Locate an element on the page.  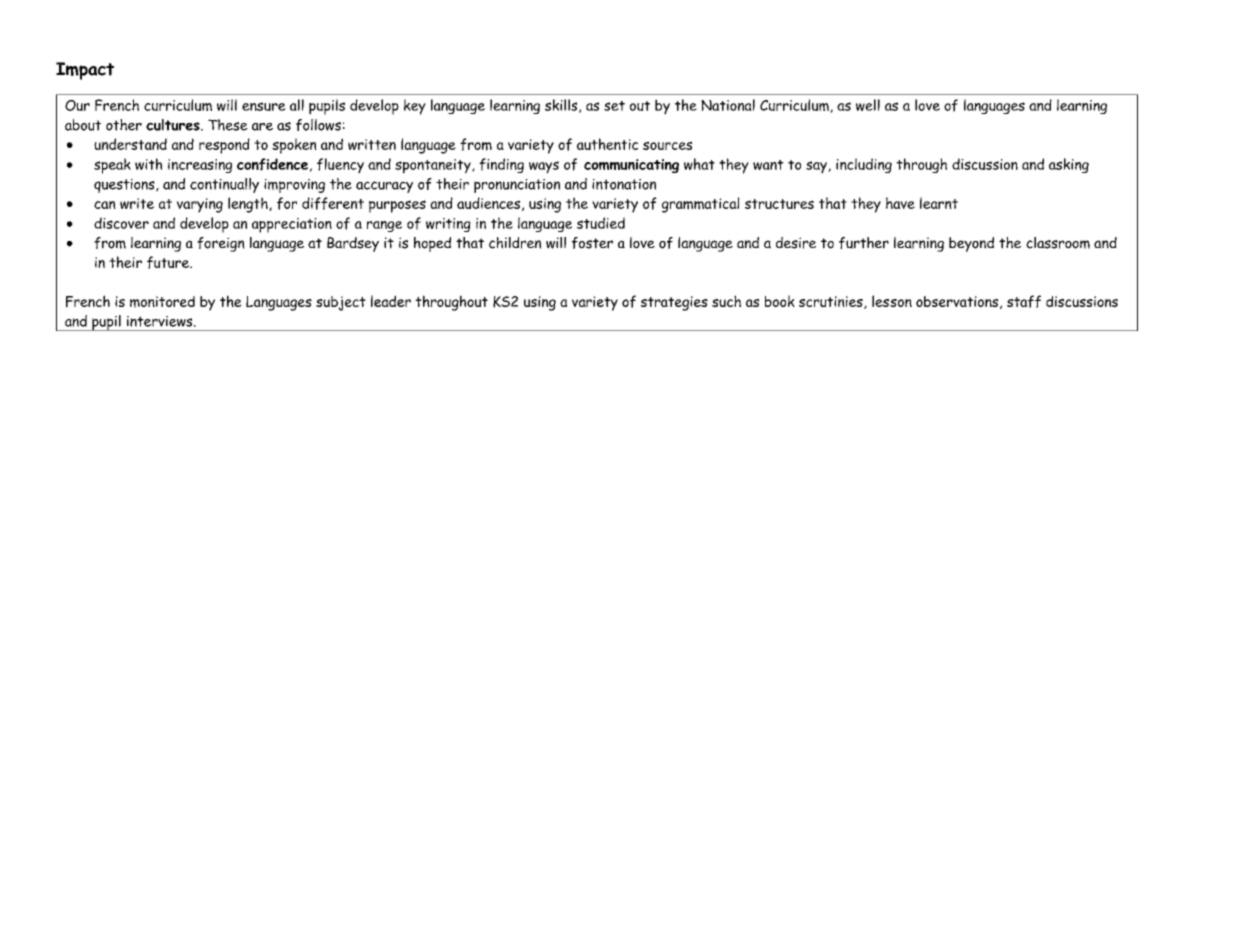
respond is located at coordinates (224, 146).
